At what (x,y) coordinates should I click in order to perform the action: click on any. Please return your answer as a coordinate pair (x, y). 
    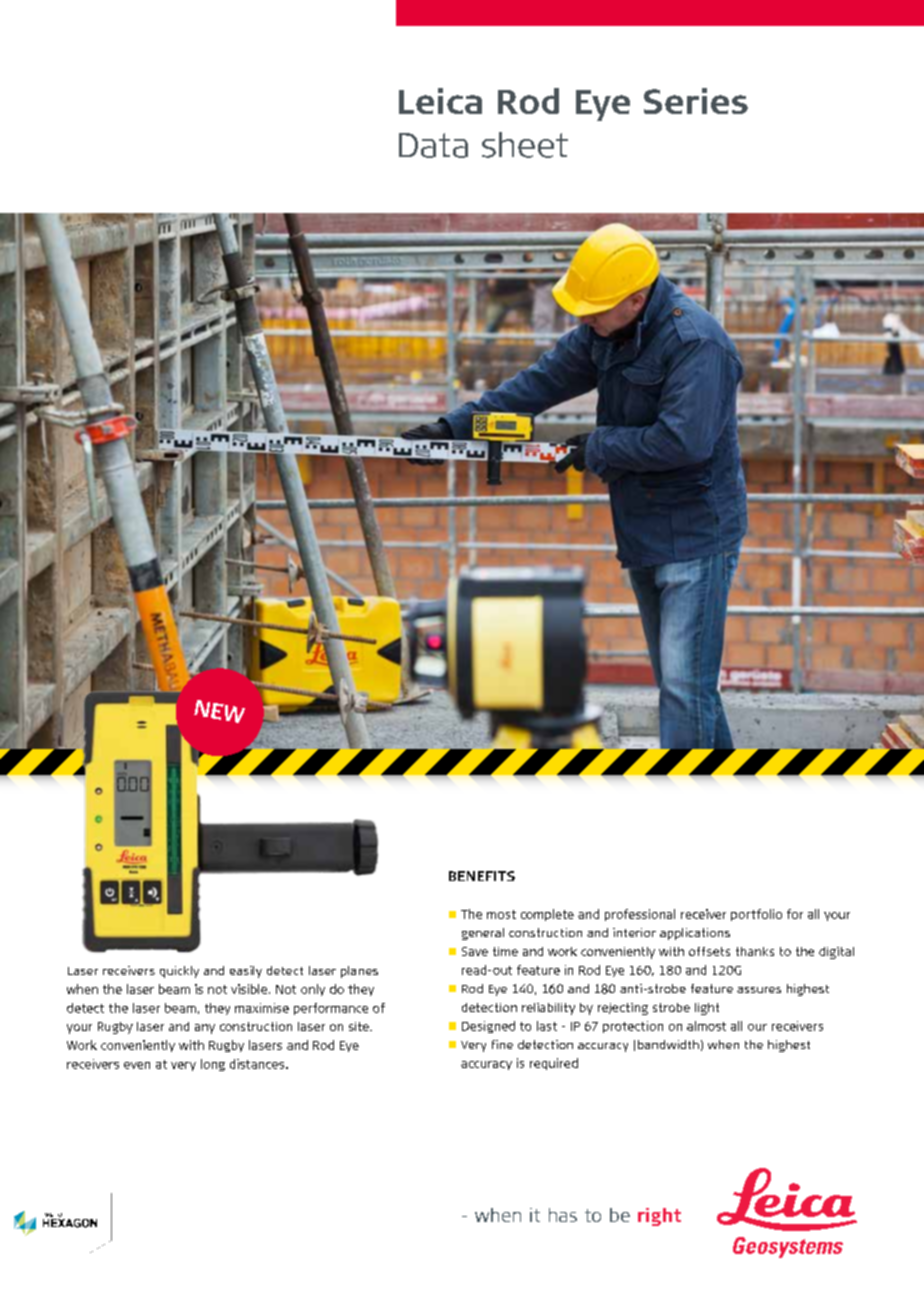
    Looking at the image, I should click on (205, 1029).
